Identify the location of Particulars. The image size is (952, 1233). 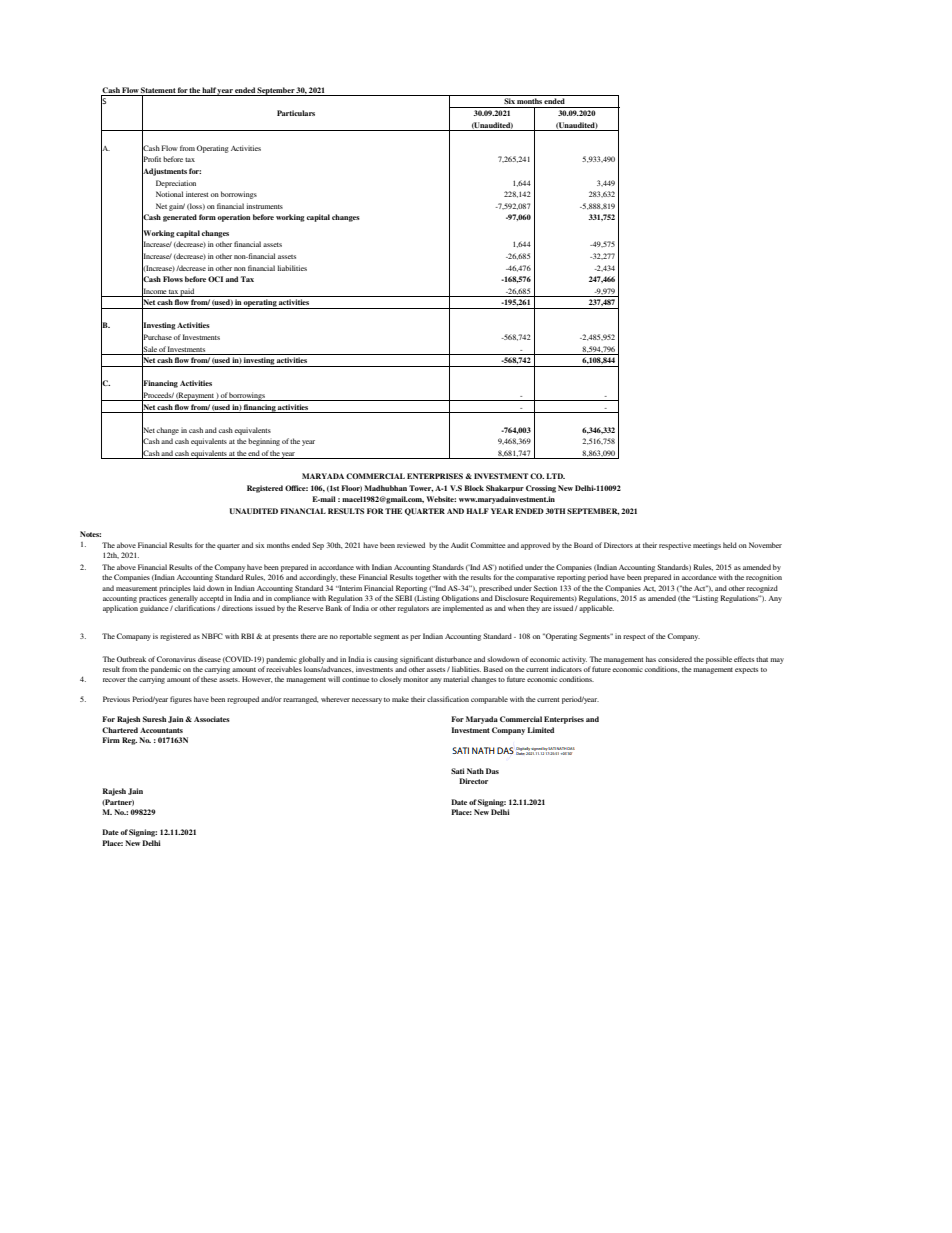
(296, 113).
